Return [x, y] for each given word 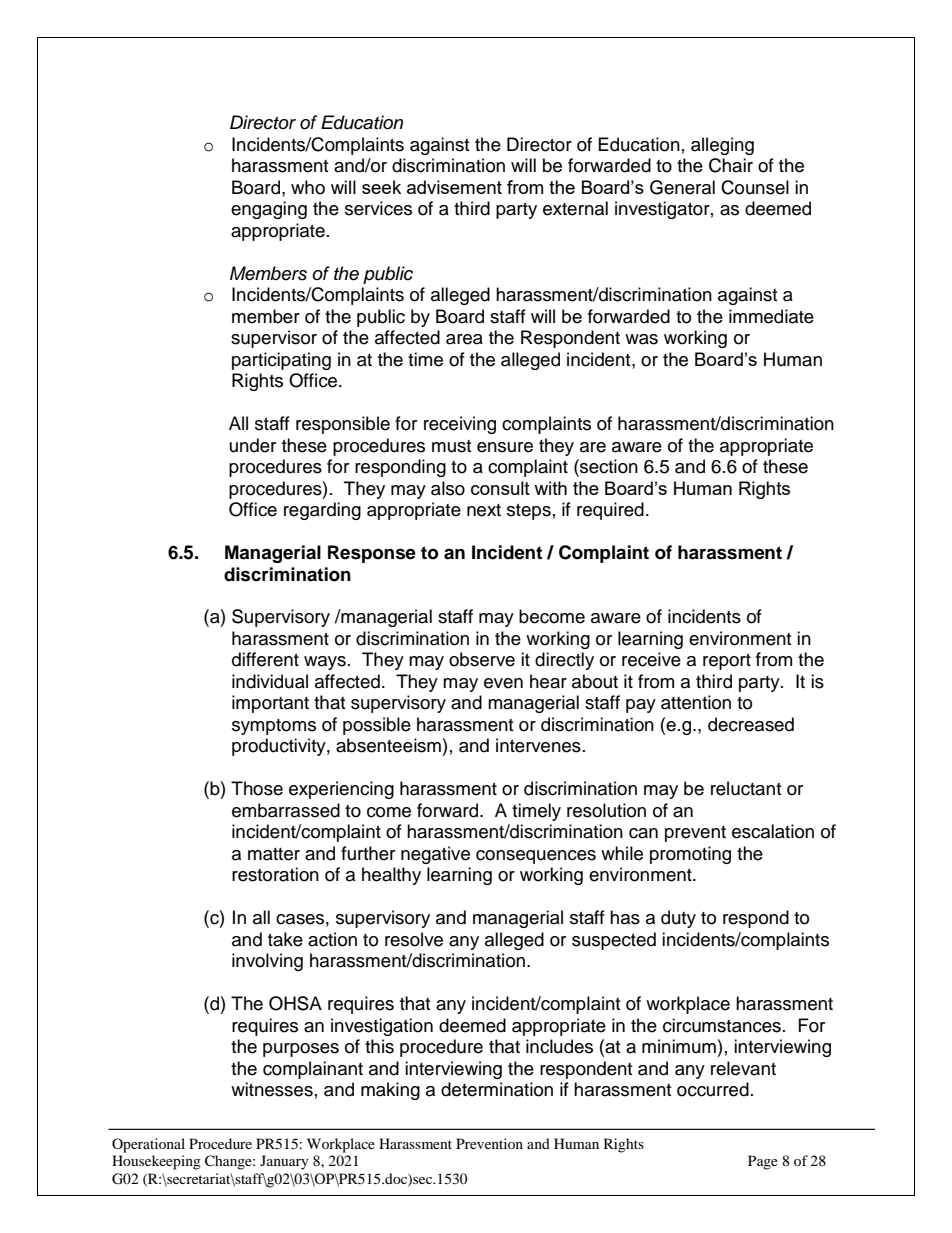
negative [435, 855]
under [253, 445]
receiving [460, 425]
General [682, 187]
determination [497, 1089]
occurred [713, 1089]
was [641, 339]
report [727, 662]
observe [482, 659]
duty [678, 919]
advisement [454, 187]
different [265, 659]
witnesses [272, 1089]
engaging [269, 210]
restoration [275, 874]
